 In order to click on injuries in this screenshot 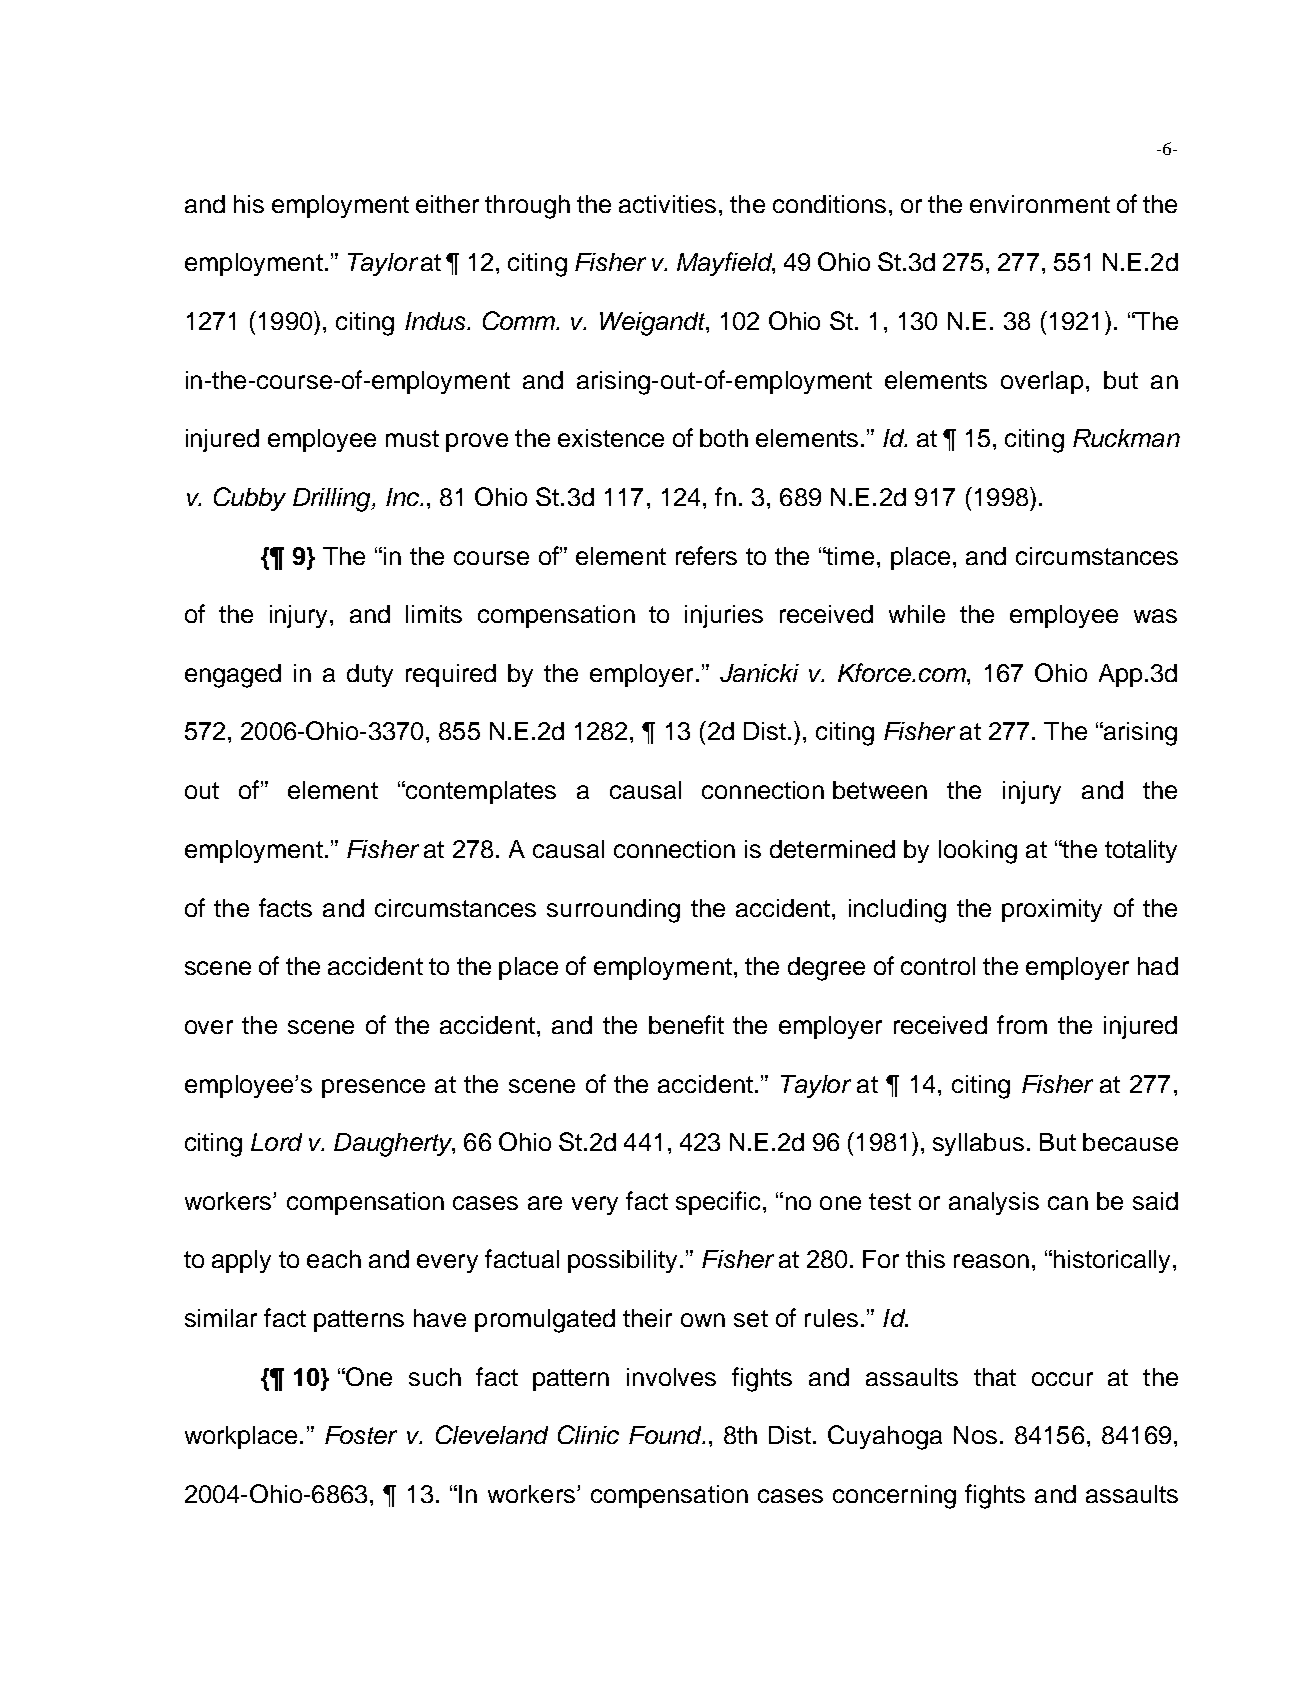, I will do `click(724, 616)`.
